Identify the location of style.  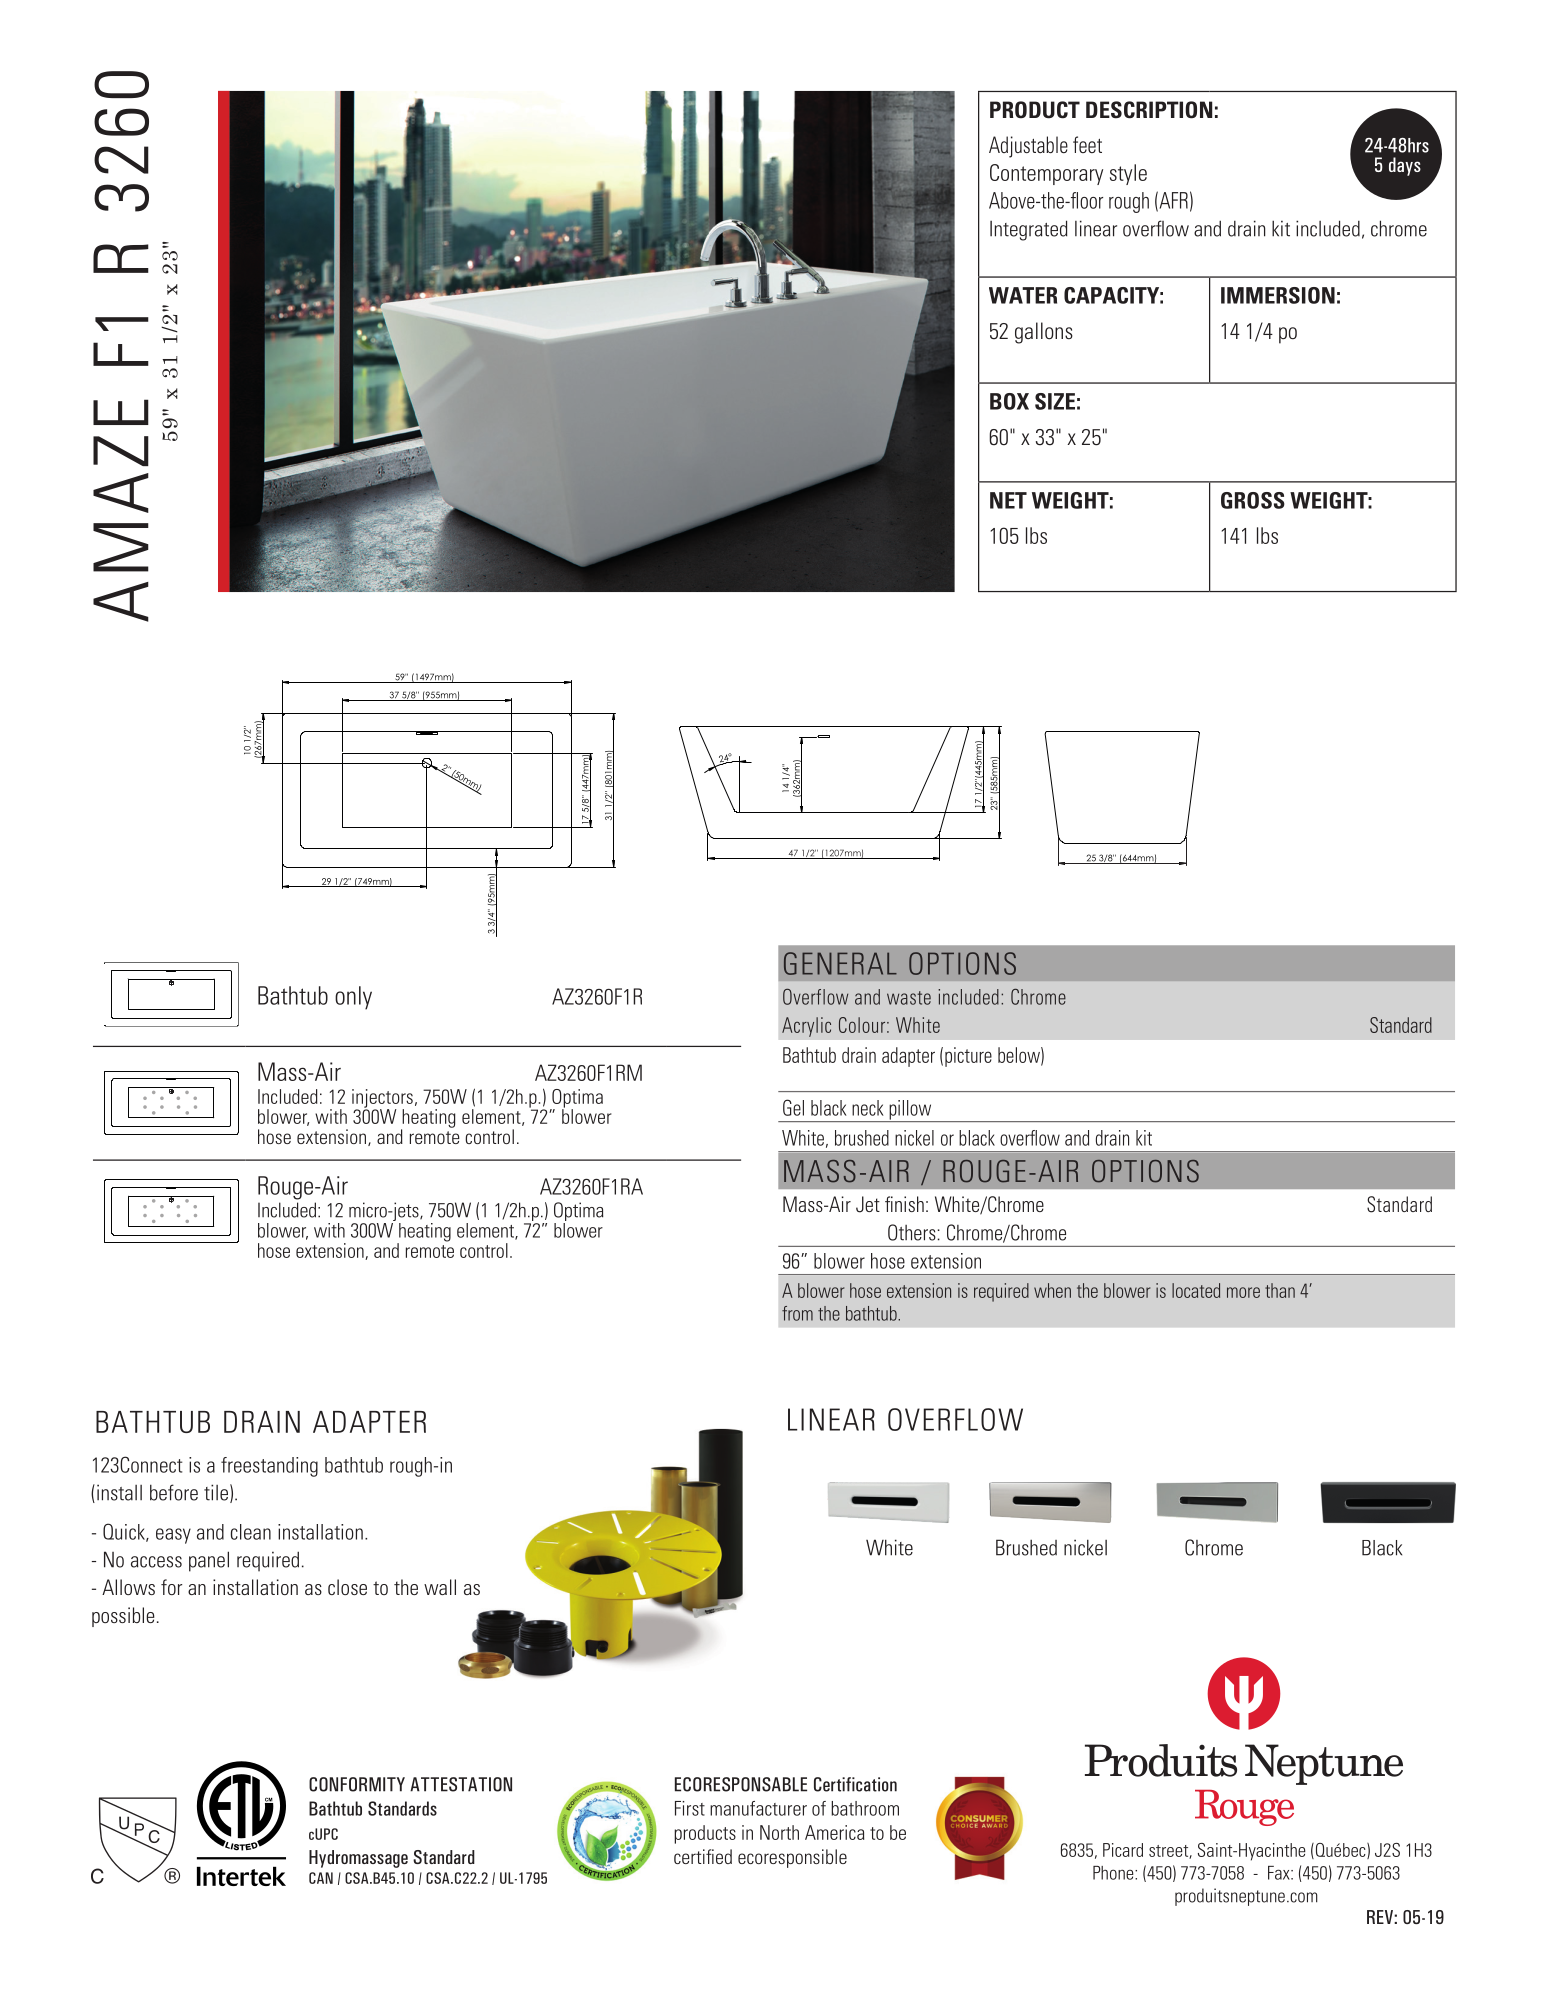
(1128, 174).
